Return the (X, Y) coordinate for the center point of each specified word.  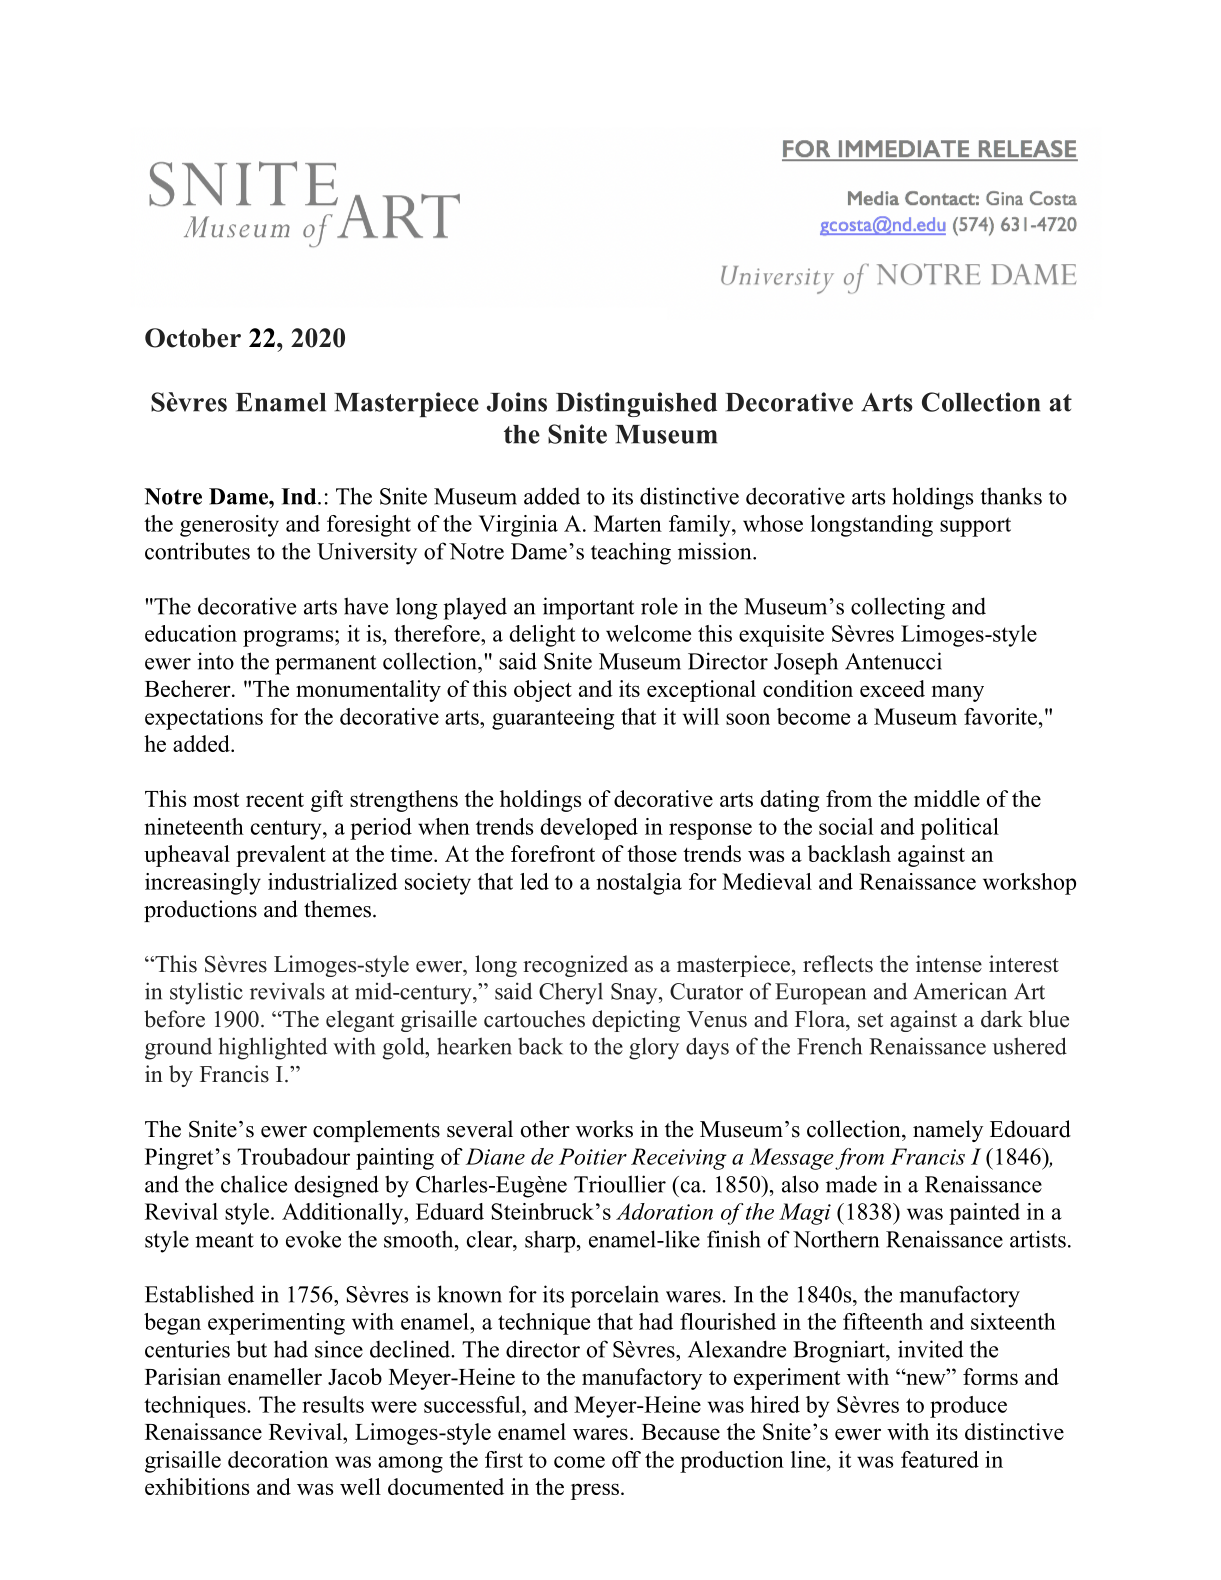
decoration (278, 1459)
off (626, 1459)
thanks (1011, 496)
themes (337, 909)
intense (949, 964)
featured (940, 1459)
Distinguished (636, 404)
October (193, 338)
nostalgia (639, 884)
